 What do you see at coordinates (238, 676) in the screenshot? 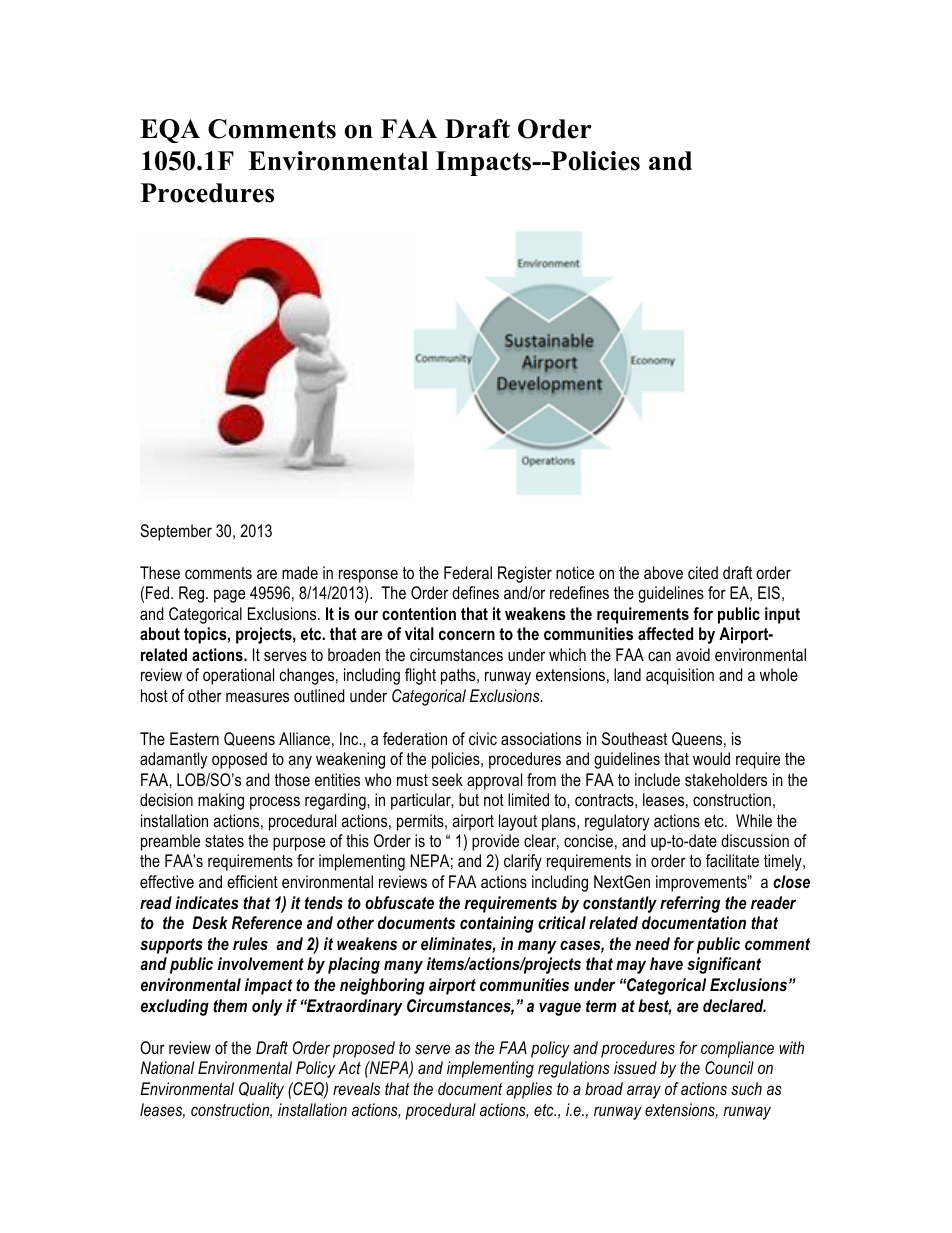
I see `operational` at bounding box center [238, 676].
